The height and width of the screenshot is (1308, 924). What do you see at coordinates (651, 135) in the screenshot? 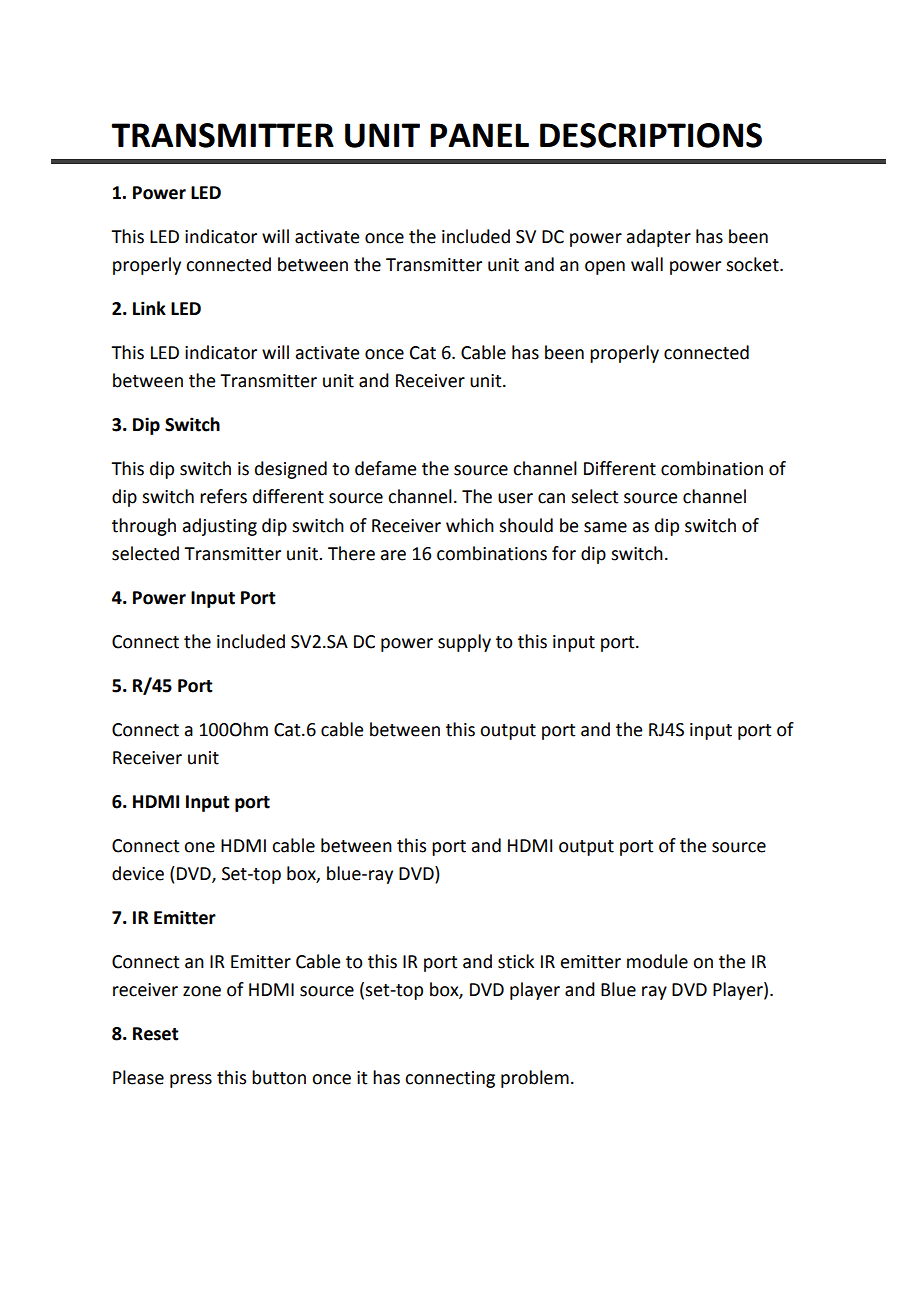
I see `DESCRIPTIONS` at bounding box center [651, 135].
